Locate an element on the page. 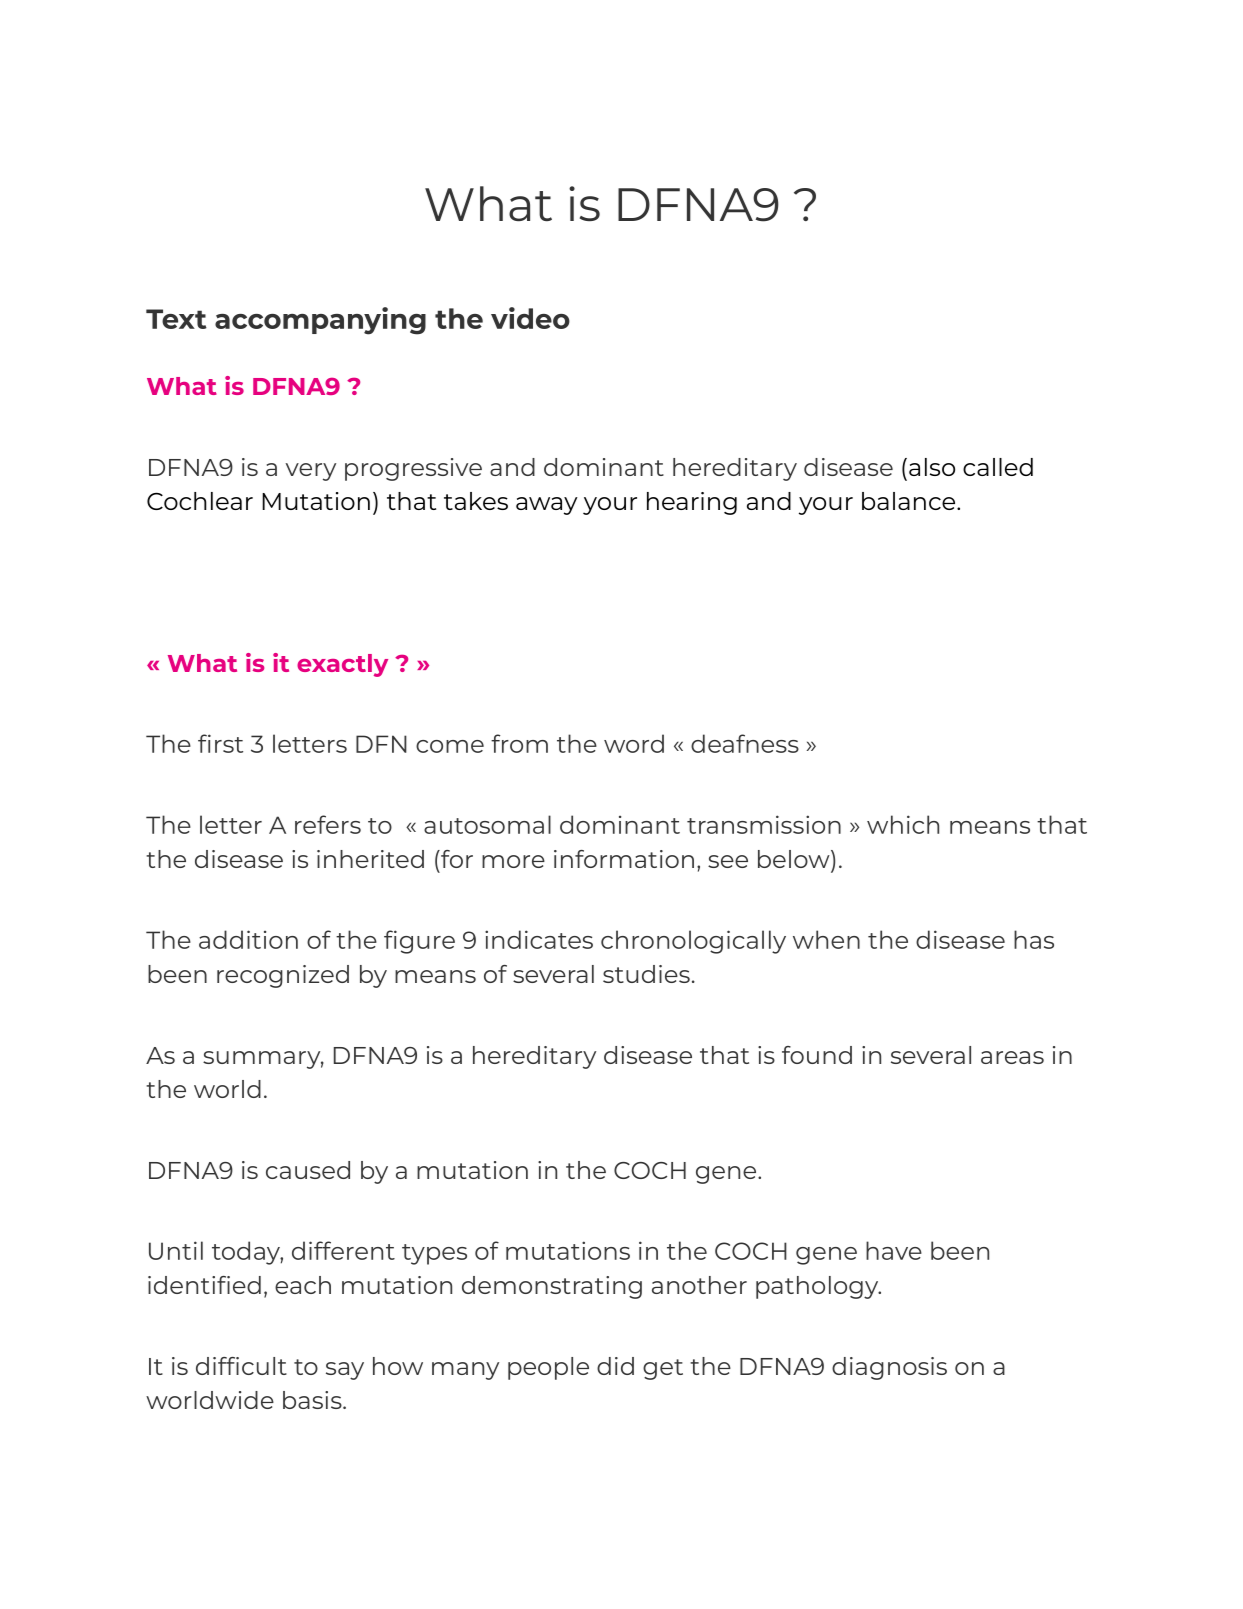  video is located at coordinates (530, 318).
